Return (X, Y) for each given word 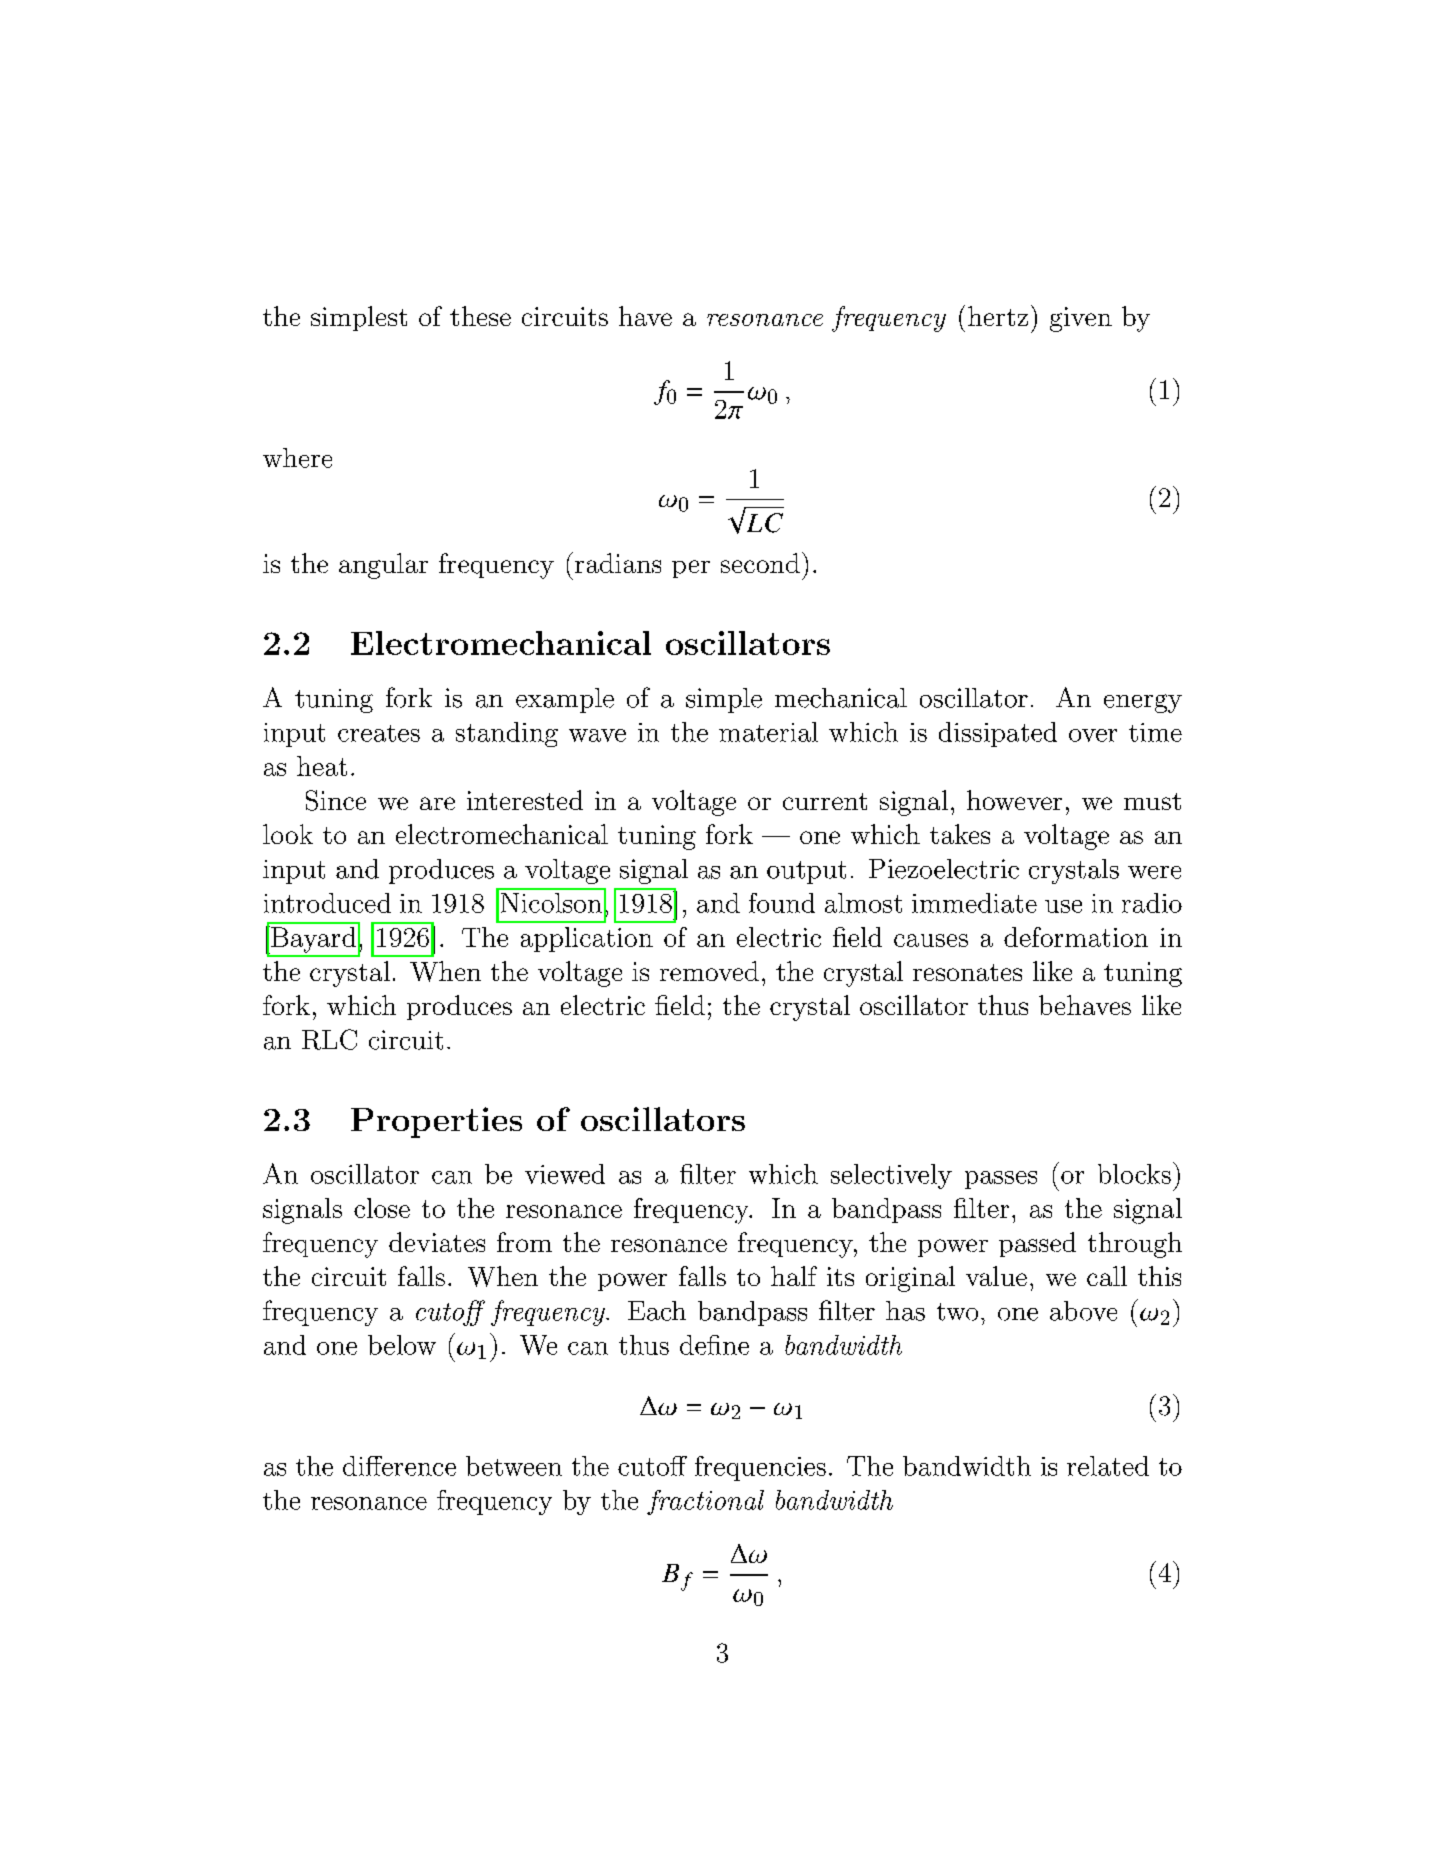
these (480, 316)
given (1081, 319)
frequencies (760, 1468)
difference (399, 1466)
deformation (1076, 937)
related (1108, 1466)
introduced (327, 903)
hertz (998, 316)
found (782, 903)
